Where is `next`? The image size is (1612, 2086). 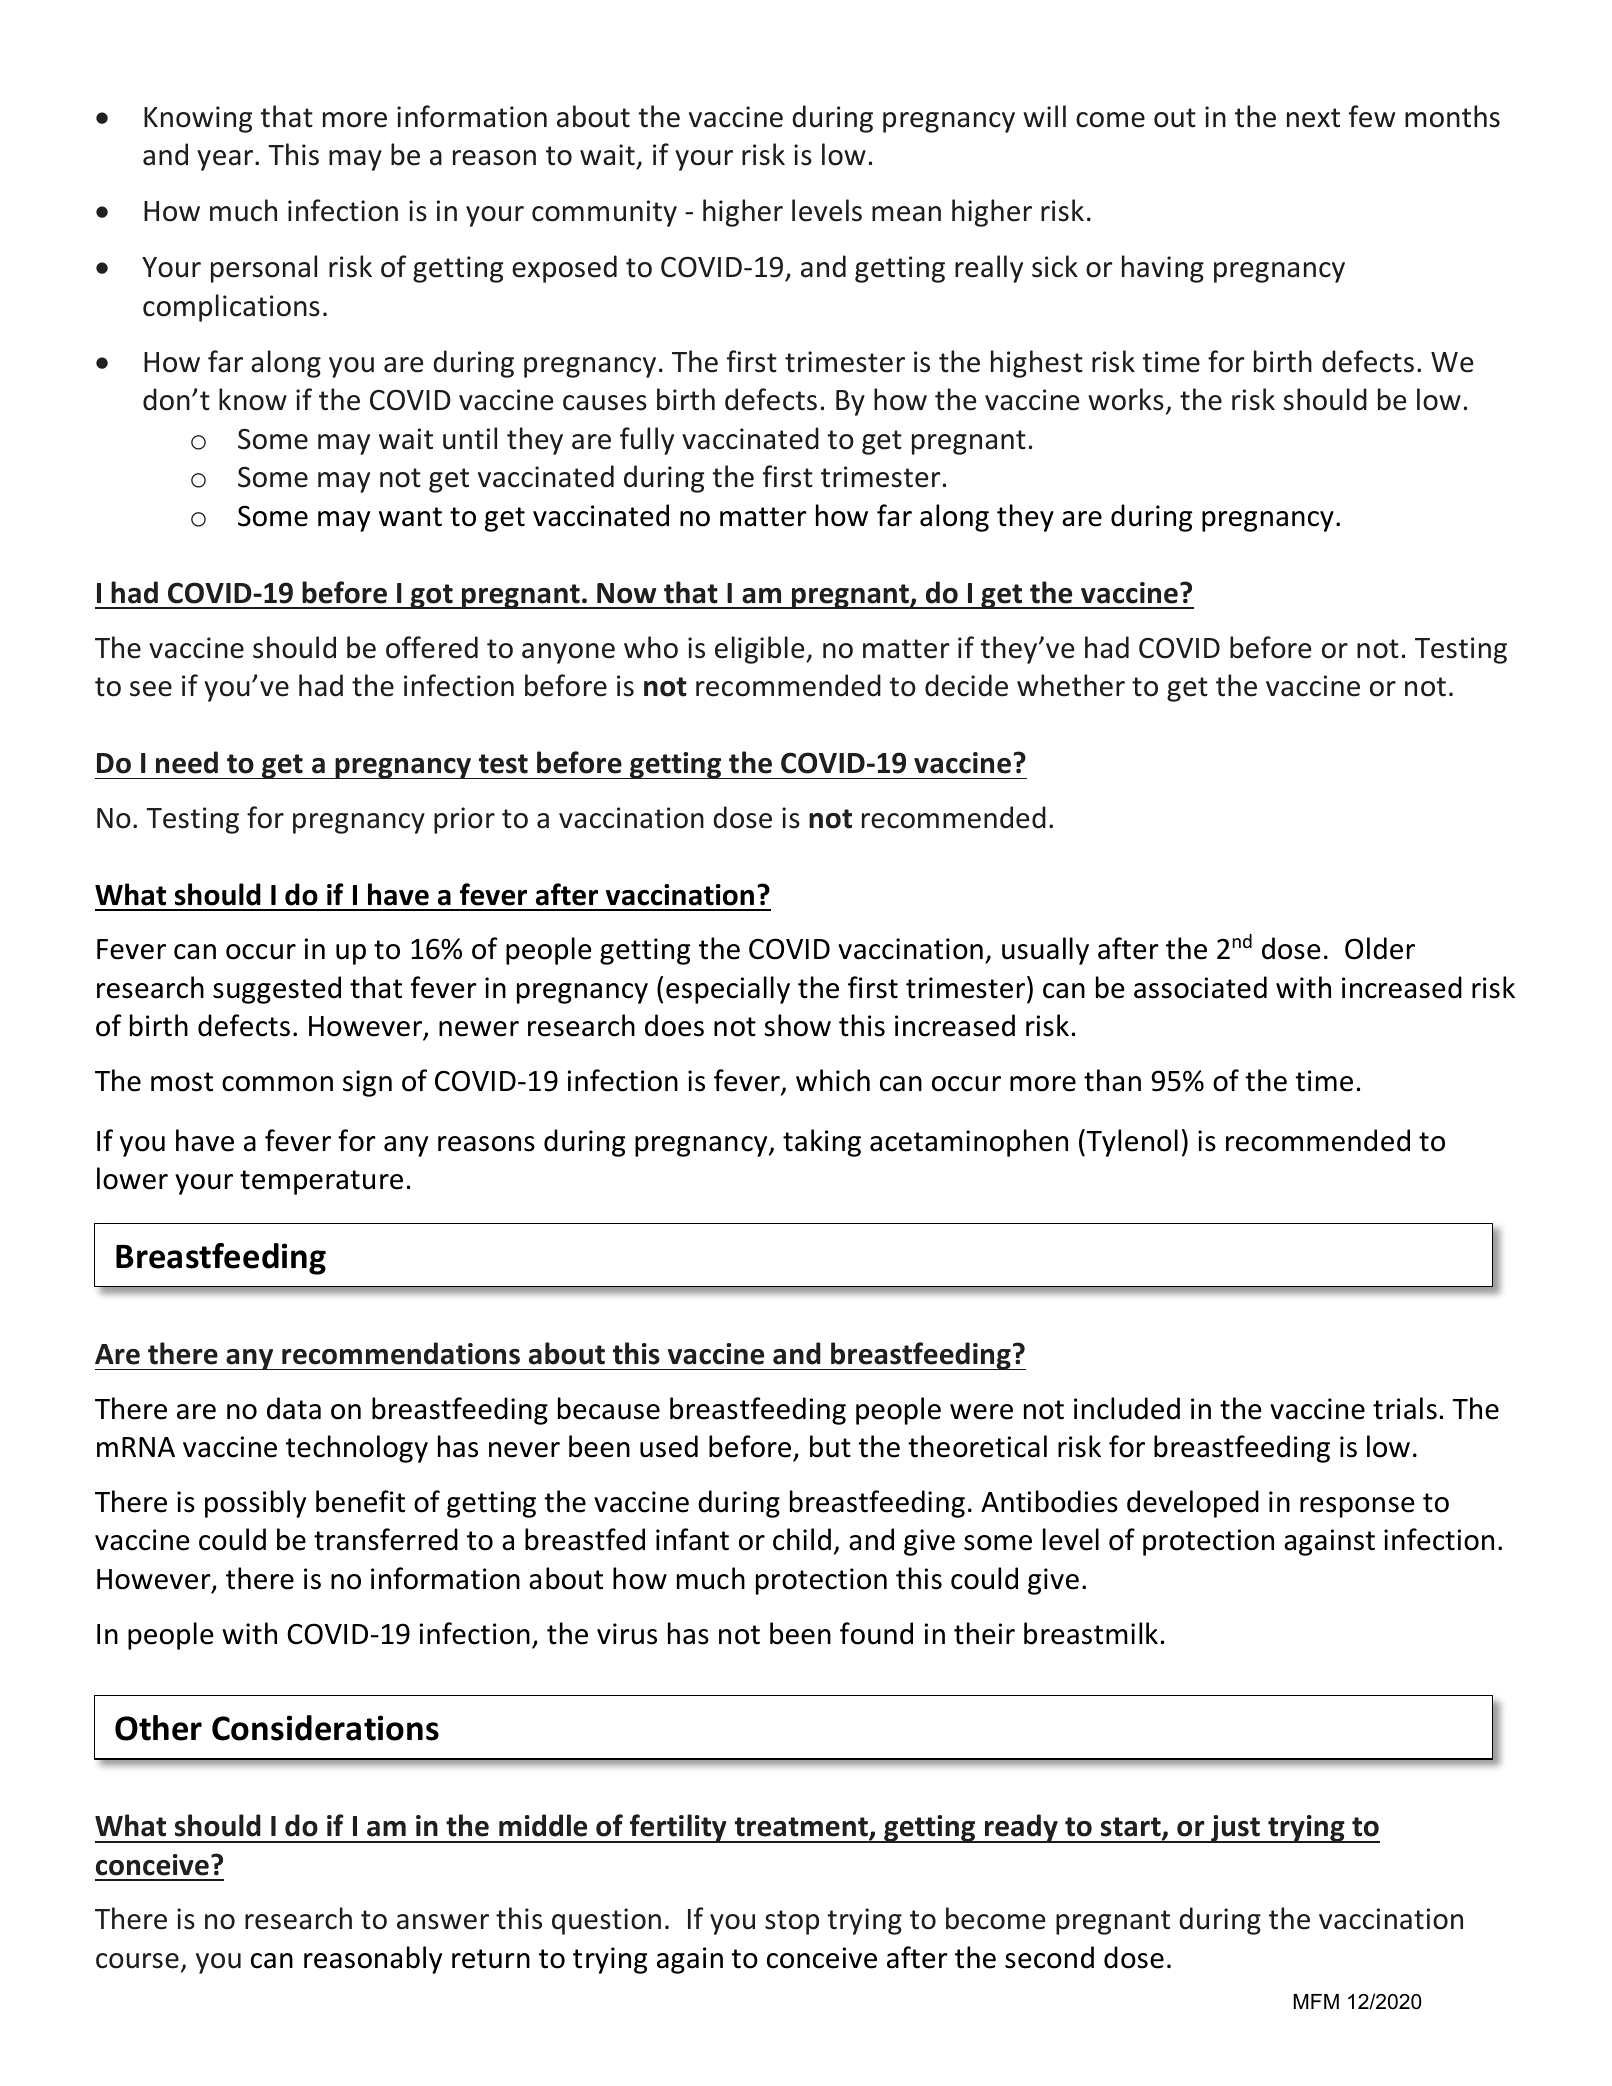 next is located at coordinates (1313, 118).
